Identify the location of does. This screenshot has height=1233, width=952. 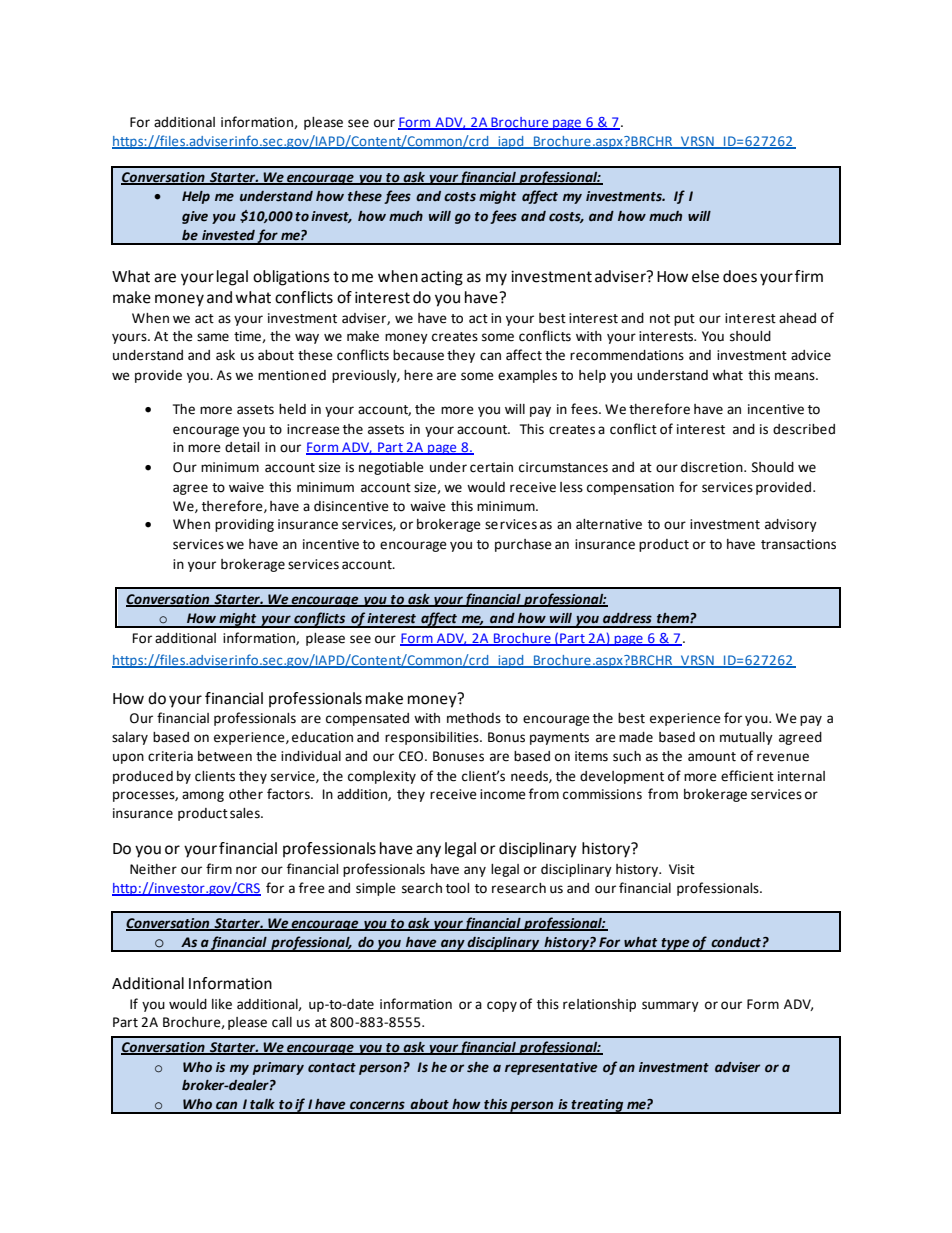
(740, 276).
